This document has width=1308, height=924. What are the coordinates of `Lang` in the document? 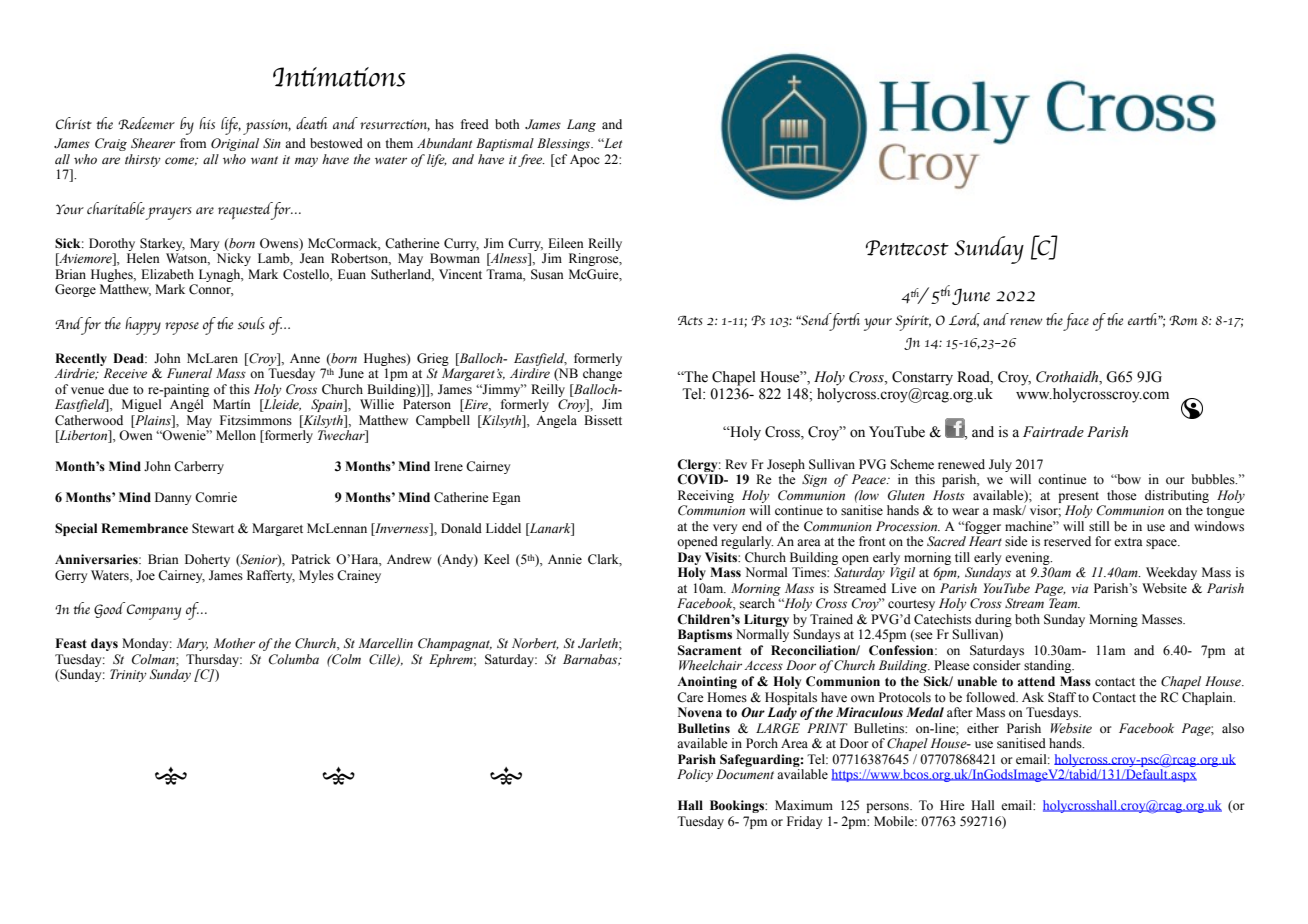 It's located at (581, 125).
